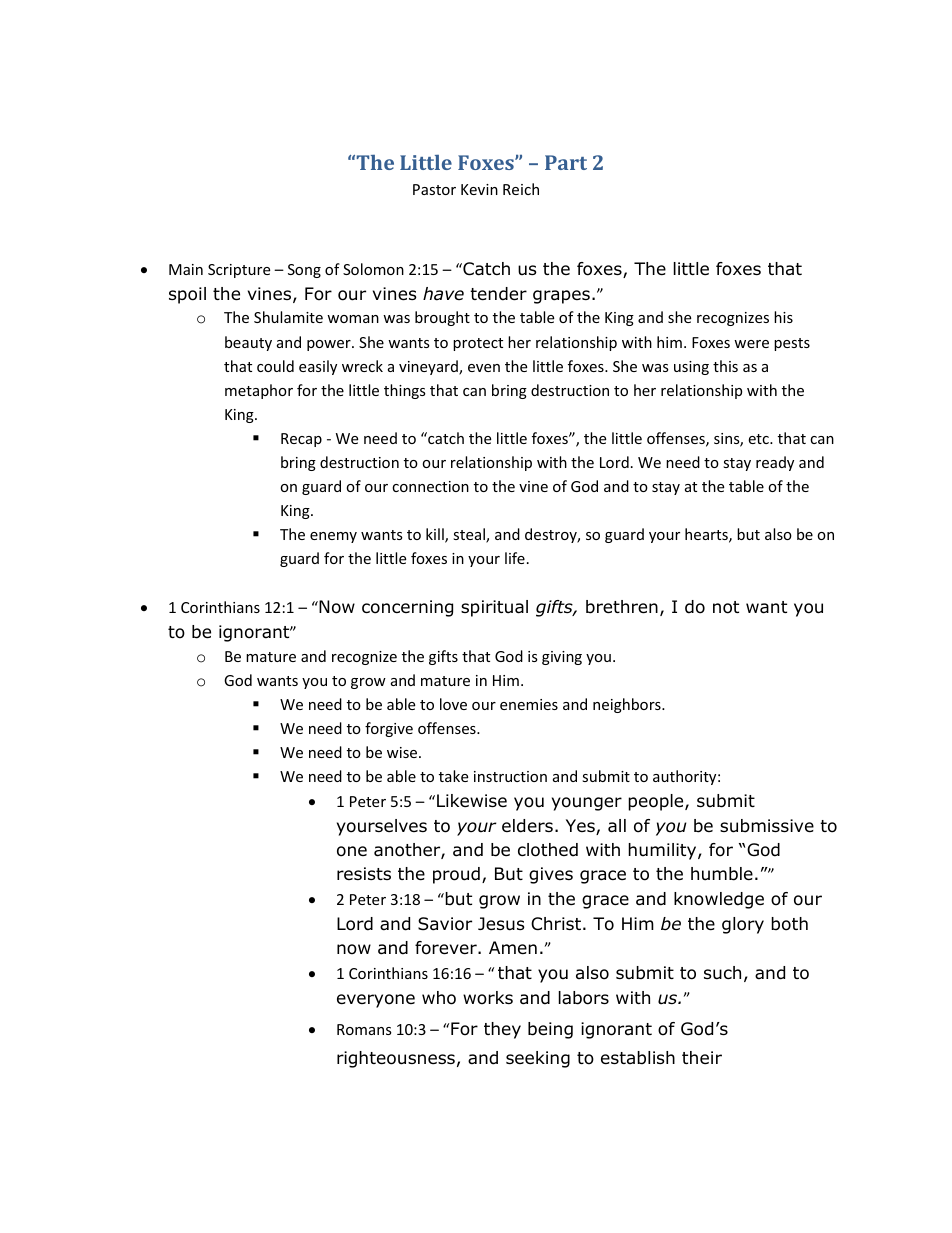 The image size is (952, 1233). I want to click on enemy, so click(333, 537).
